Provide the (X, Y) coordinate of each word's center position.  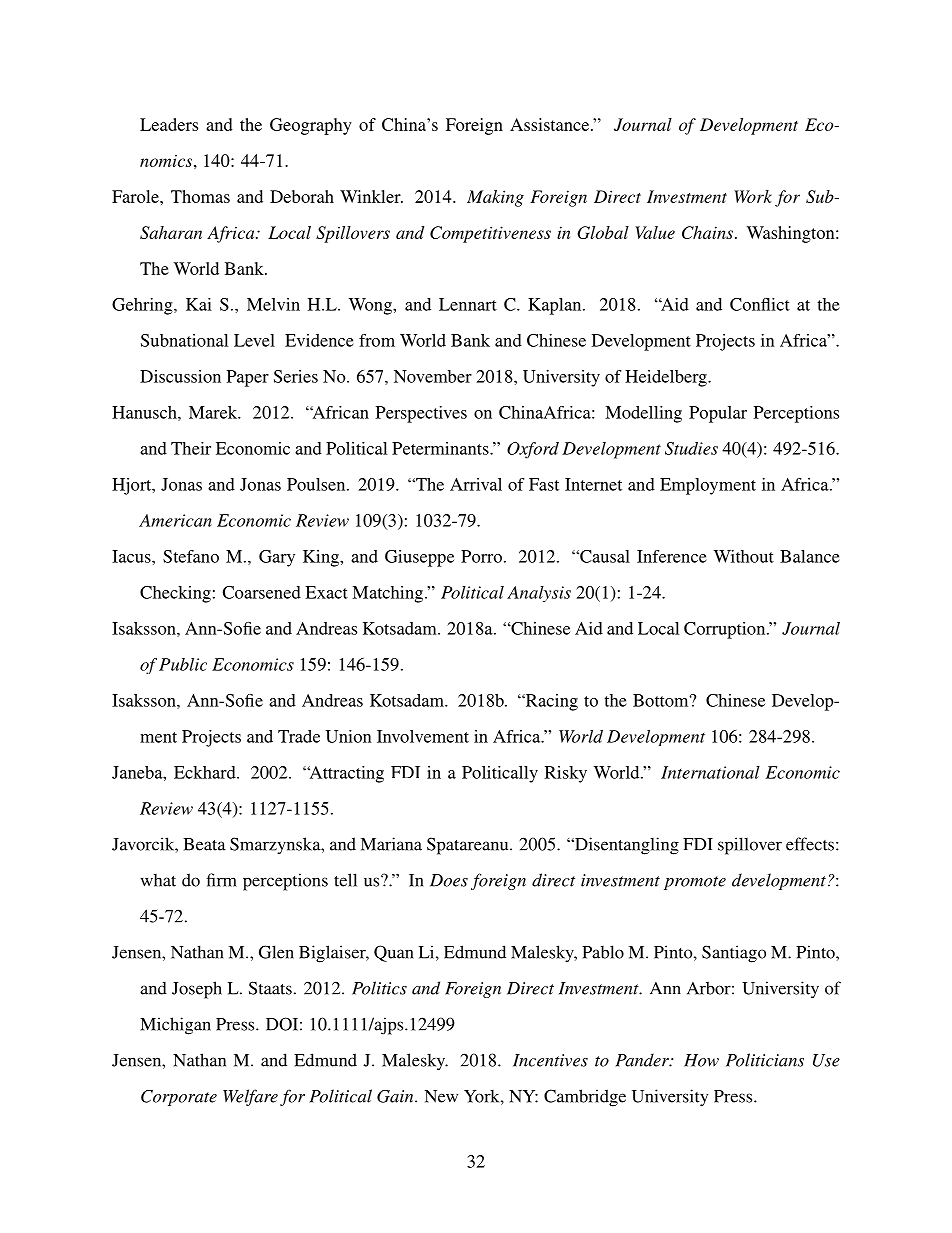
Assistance (551, 124)
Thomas (200, 196)
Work (753, 196)
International (710, 772)
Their (191, 448)
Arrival (476, 484)
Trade (299, 736)
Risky (566, 774)
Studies (691, 448)
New (441, 1096)
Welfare (250, 1097)
